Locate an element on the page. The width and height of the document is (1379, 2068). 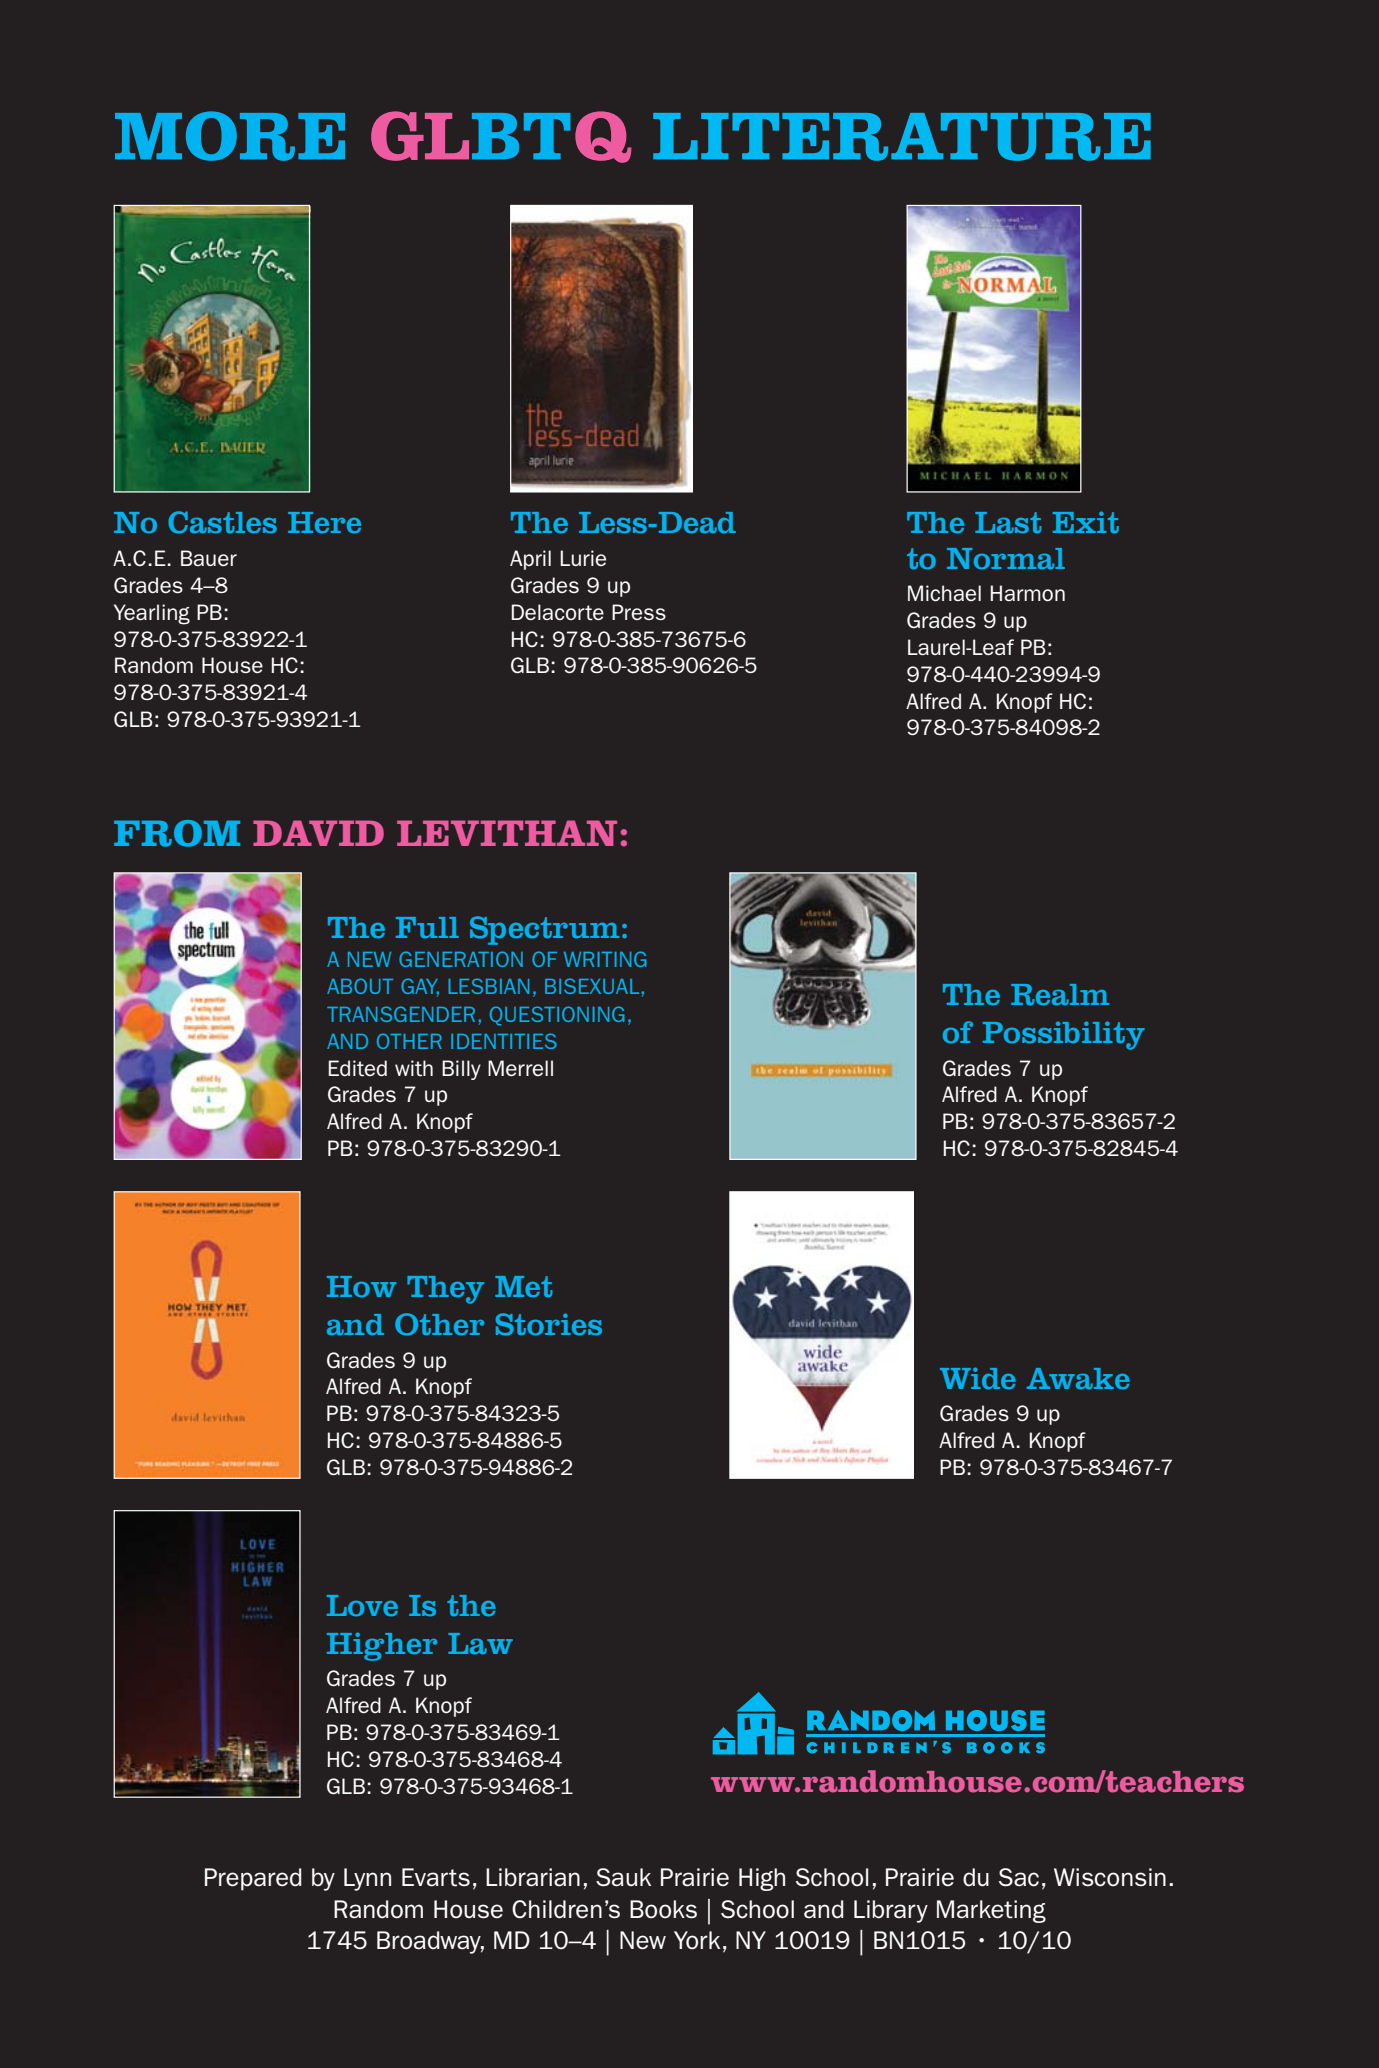
Last is located at coordinates (1008, 523).
